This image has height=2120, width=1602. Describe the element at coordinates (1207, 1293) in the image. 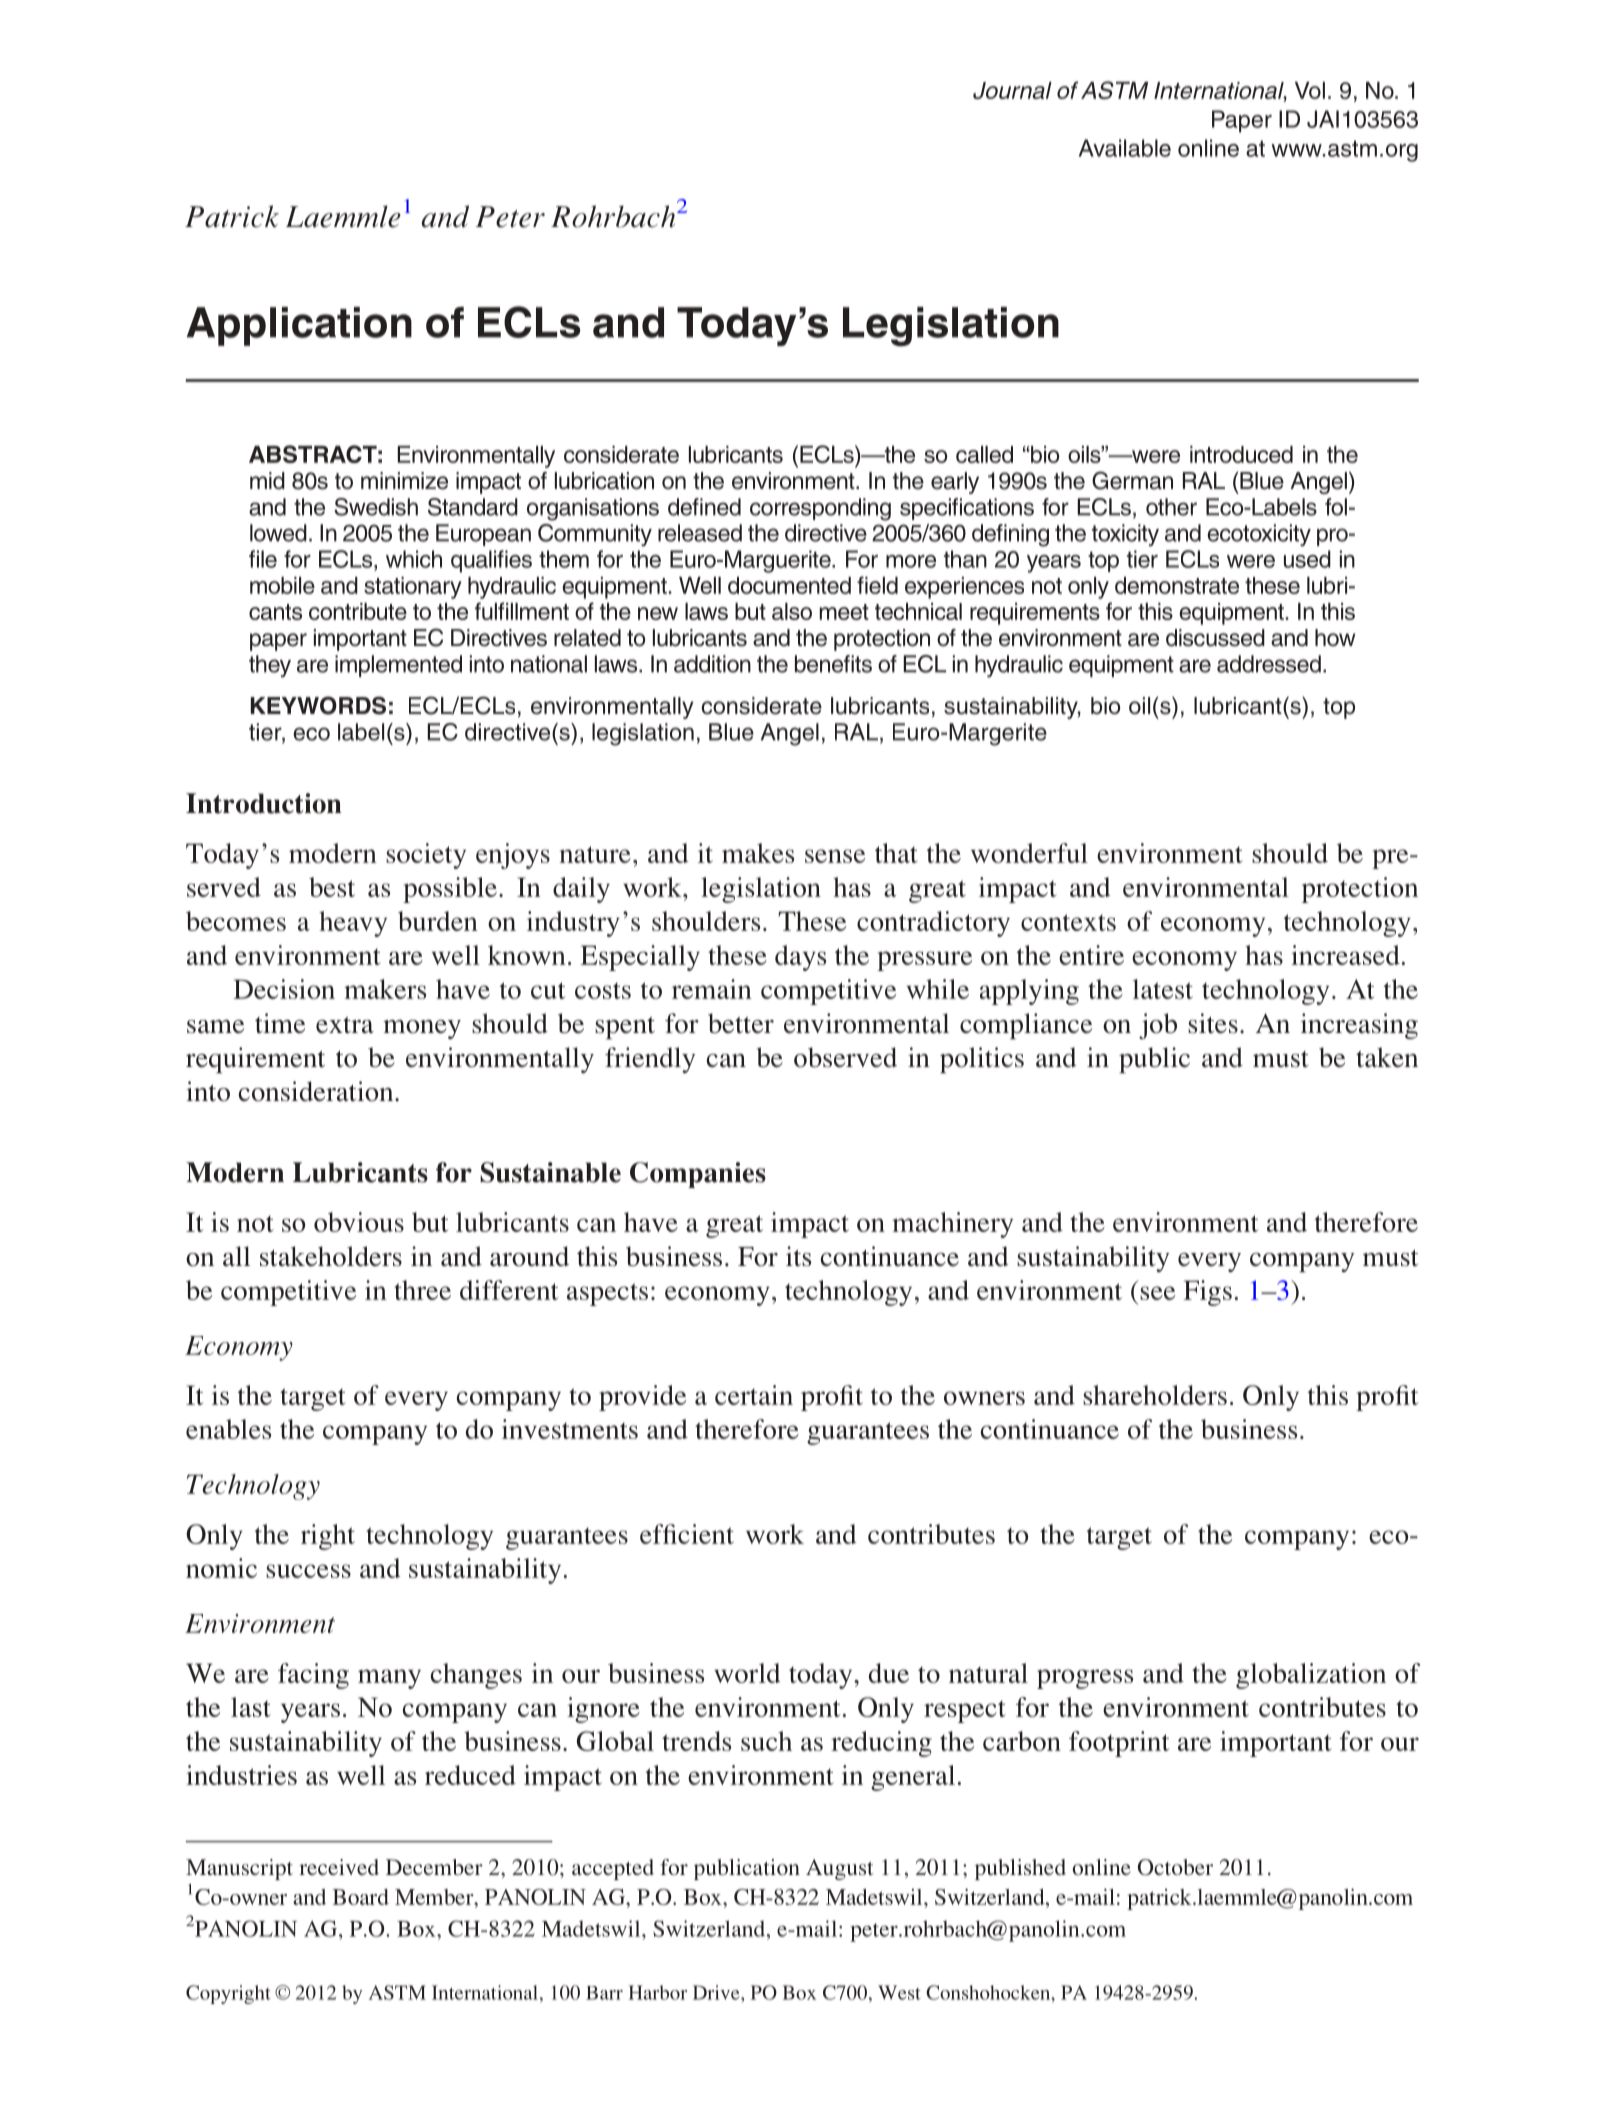

I see `Figs` at that location.
